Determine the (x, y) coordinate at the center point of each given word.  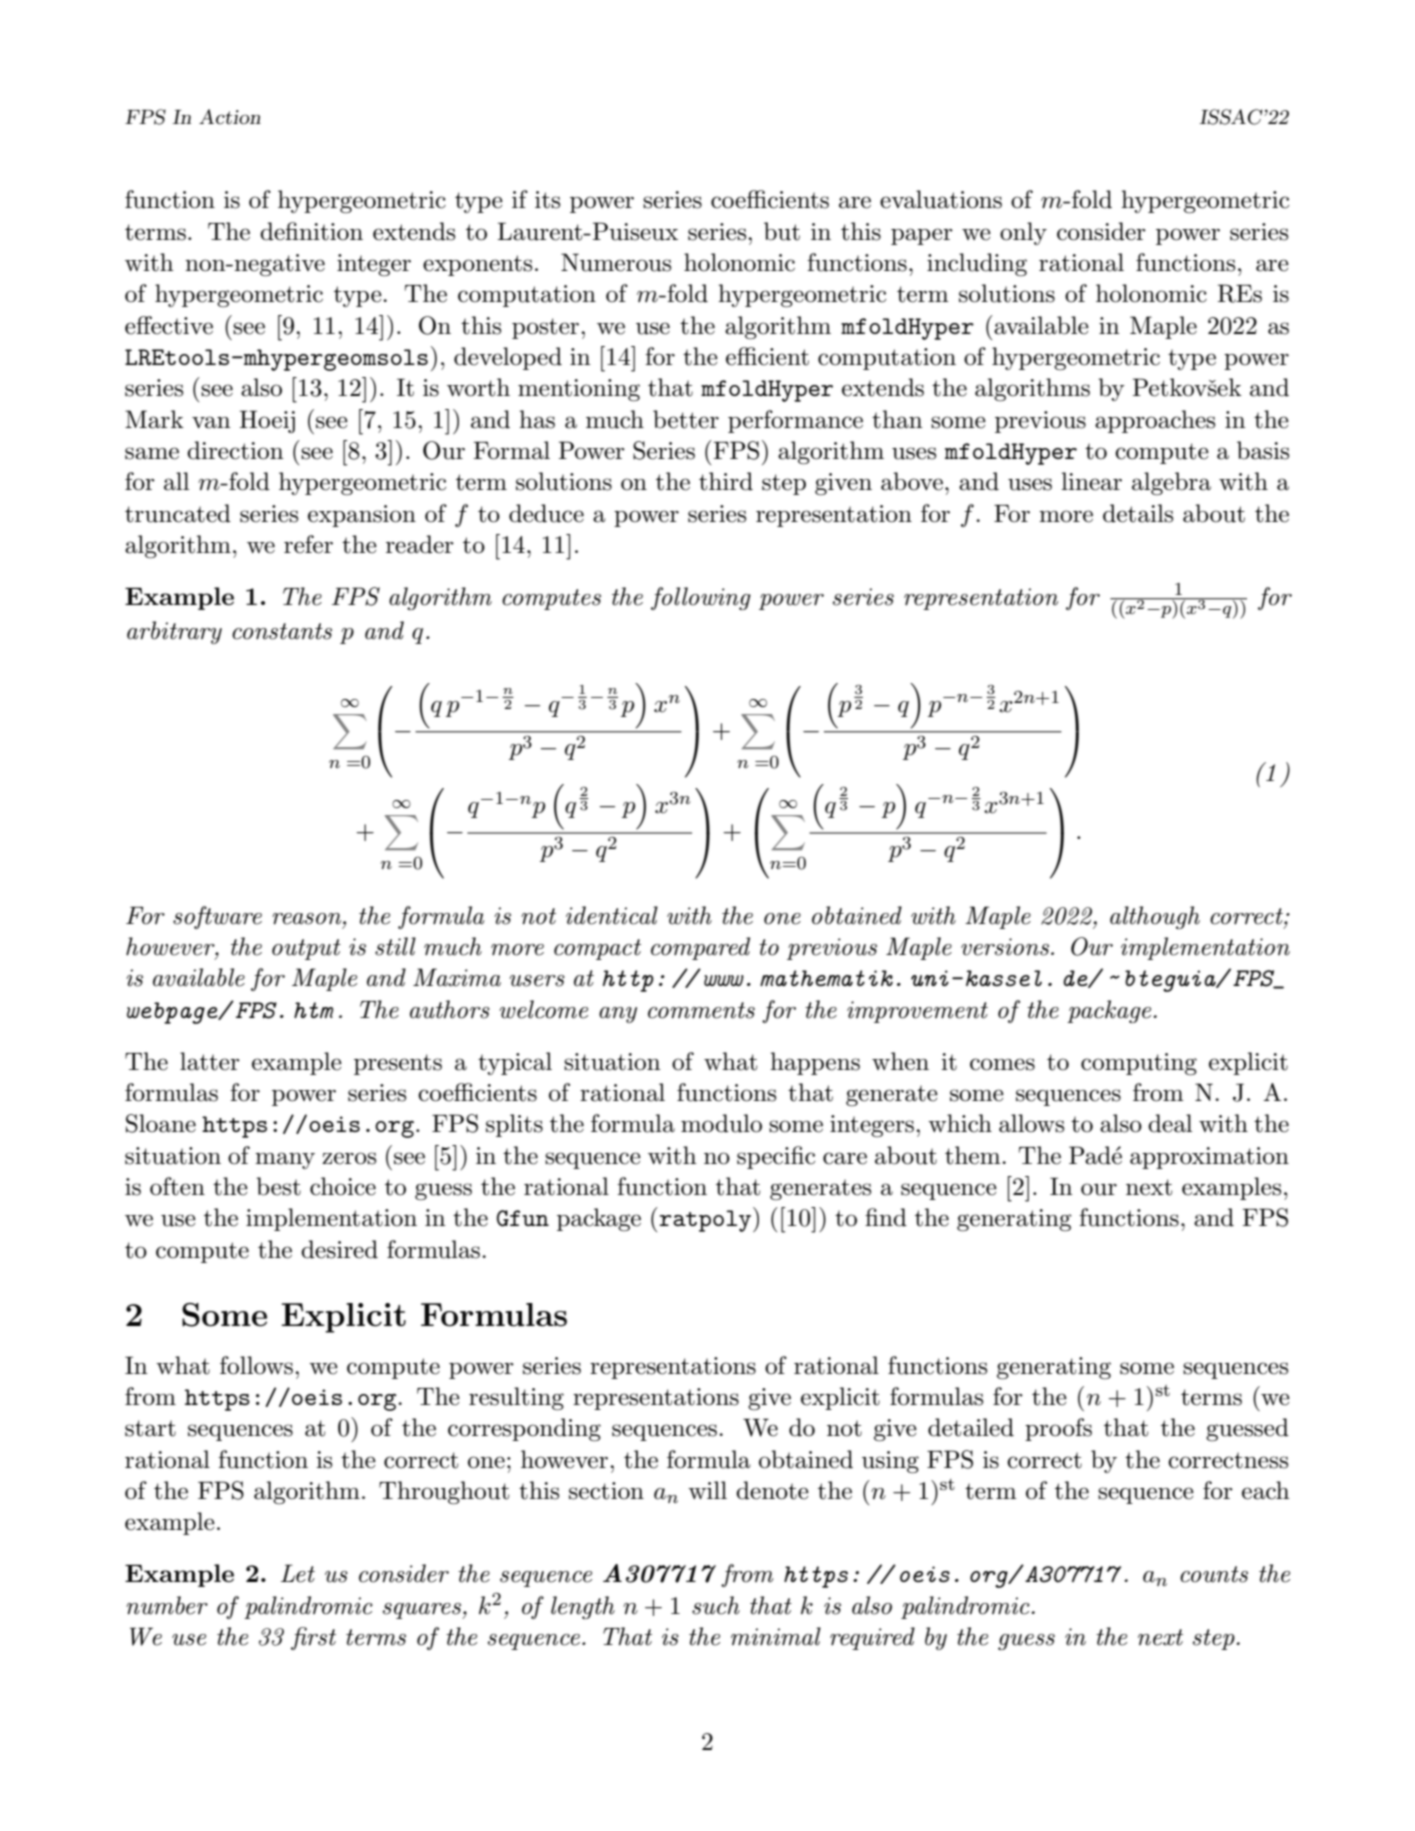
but (782, 231)
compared (700, 948)
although (1155, 917)
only (1023, 233)
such (716, 1605)
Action (230, 117)
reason (308, 919)
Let (298, 1573)
